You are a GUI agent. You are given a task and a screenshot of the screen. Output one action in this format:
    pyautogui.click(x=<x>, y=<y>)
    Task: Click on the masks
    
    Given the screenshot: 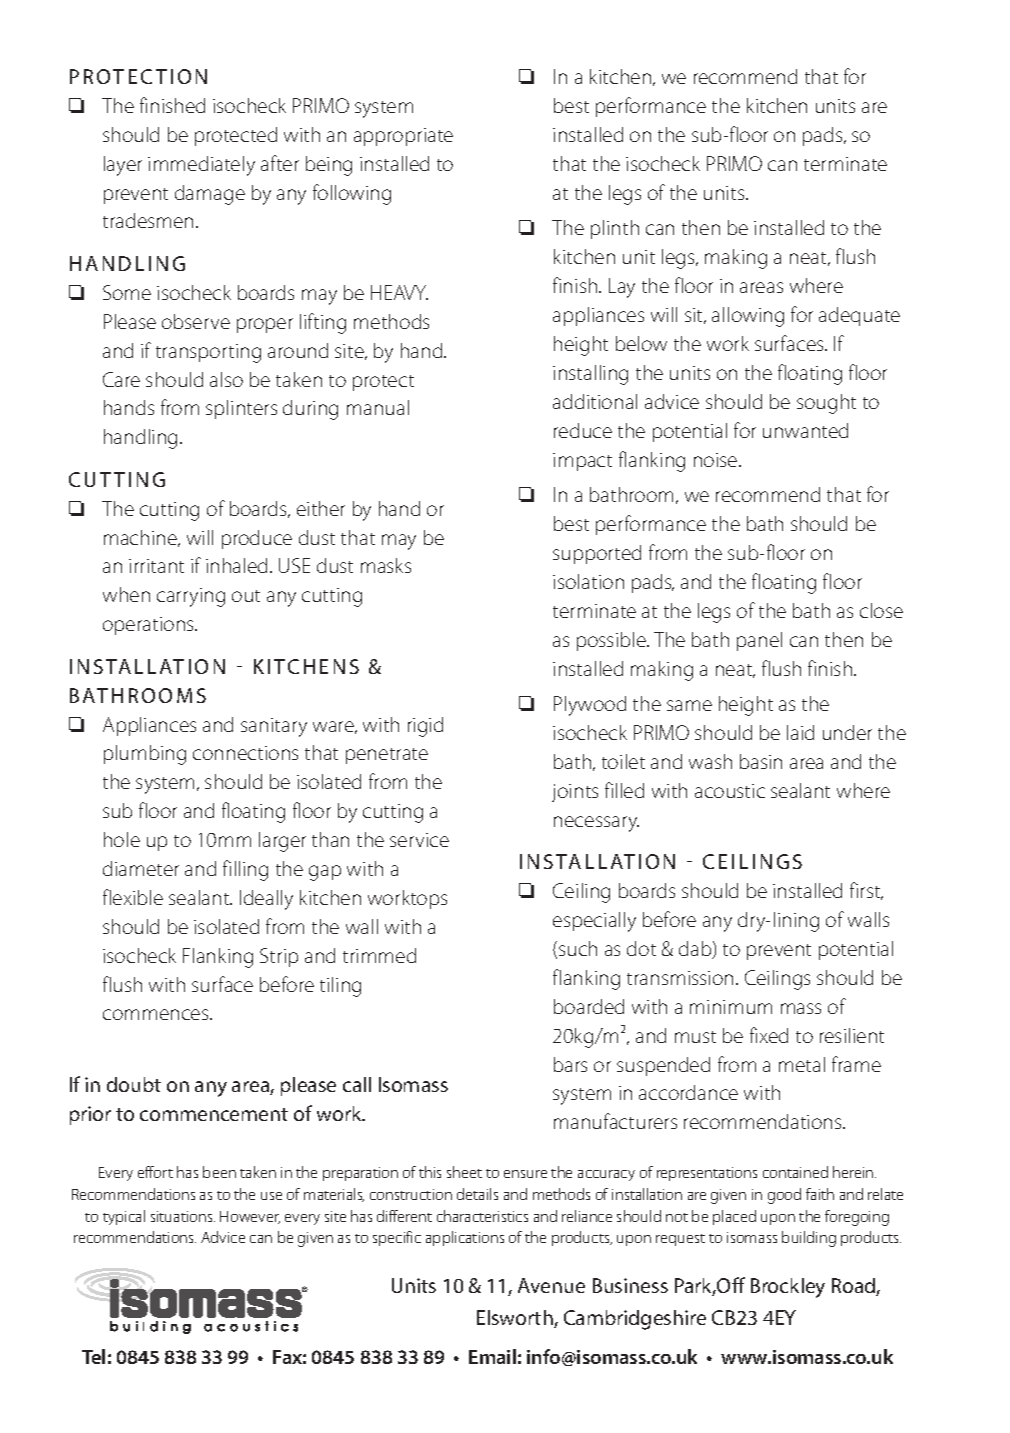 What is the action you would take?
    pyautogui.click(x=386, y=565)
